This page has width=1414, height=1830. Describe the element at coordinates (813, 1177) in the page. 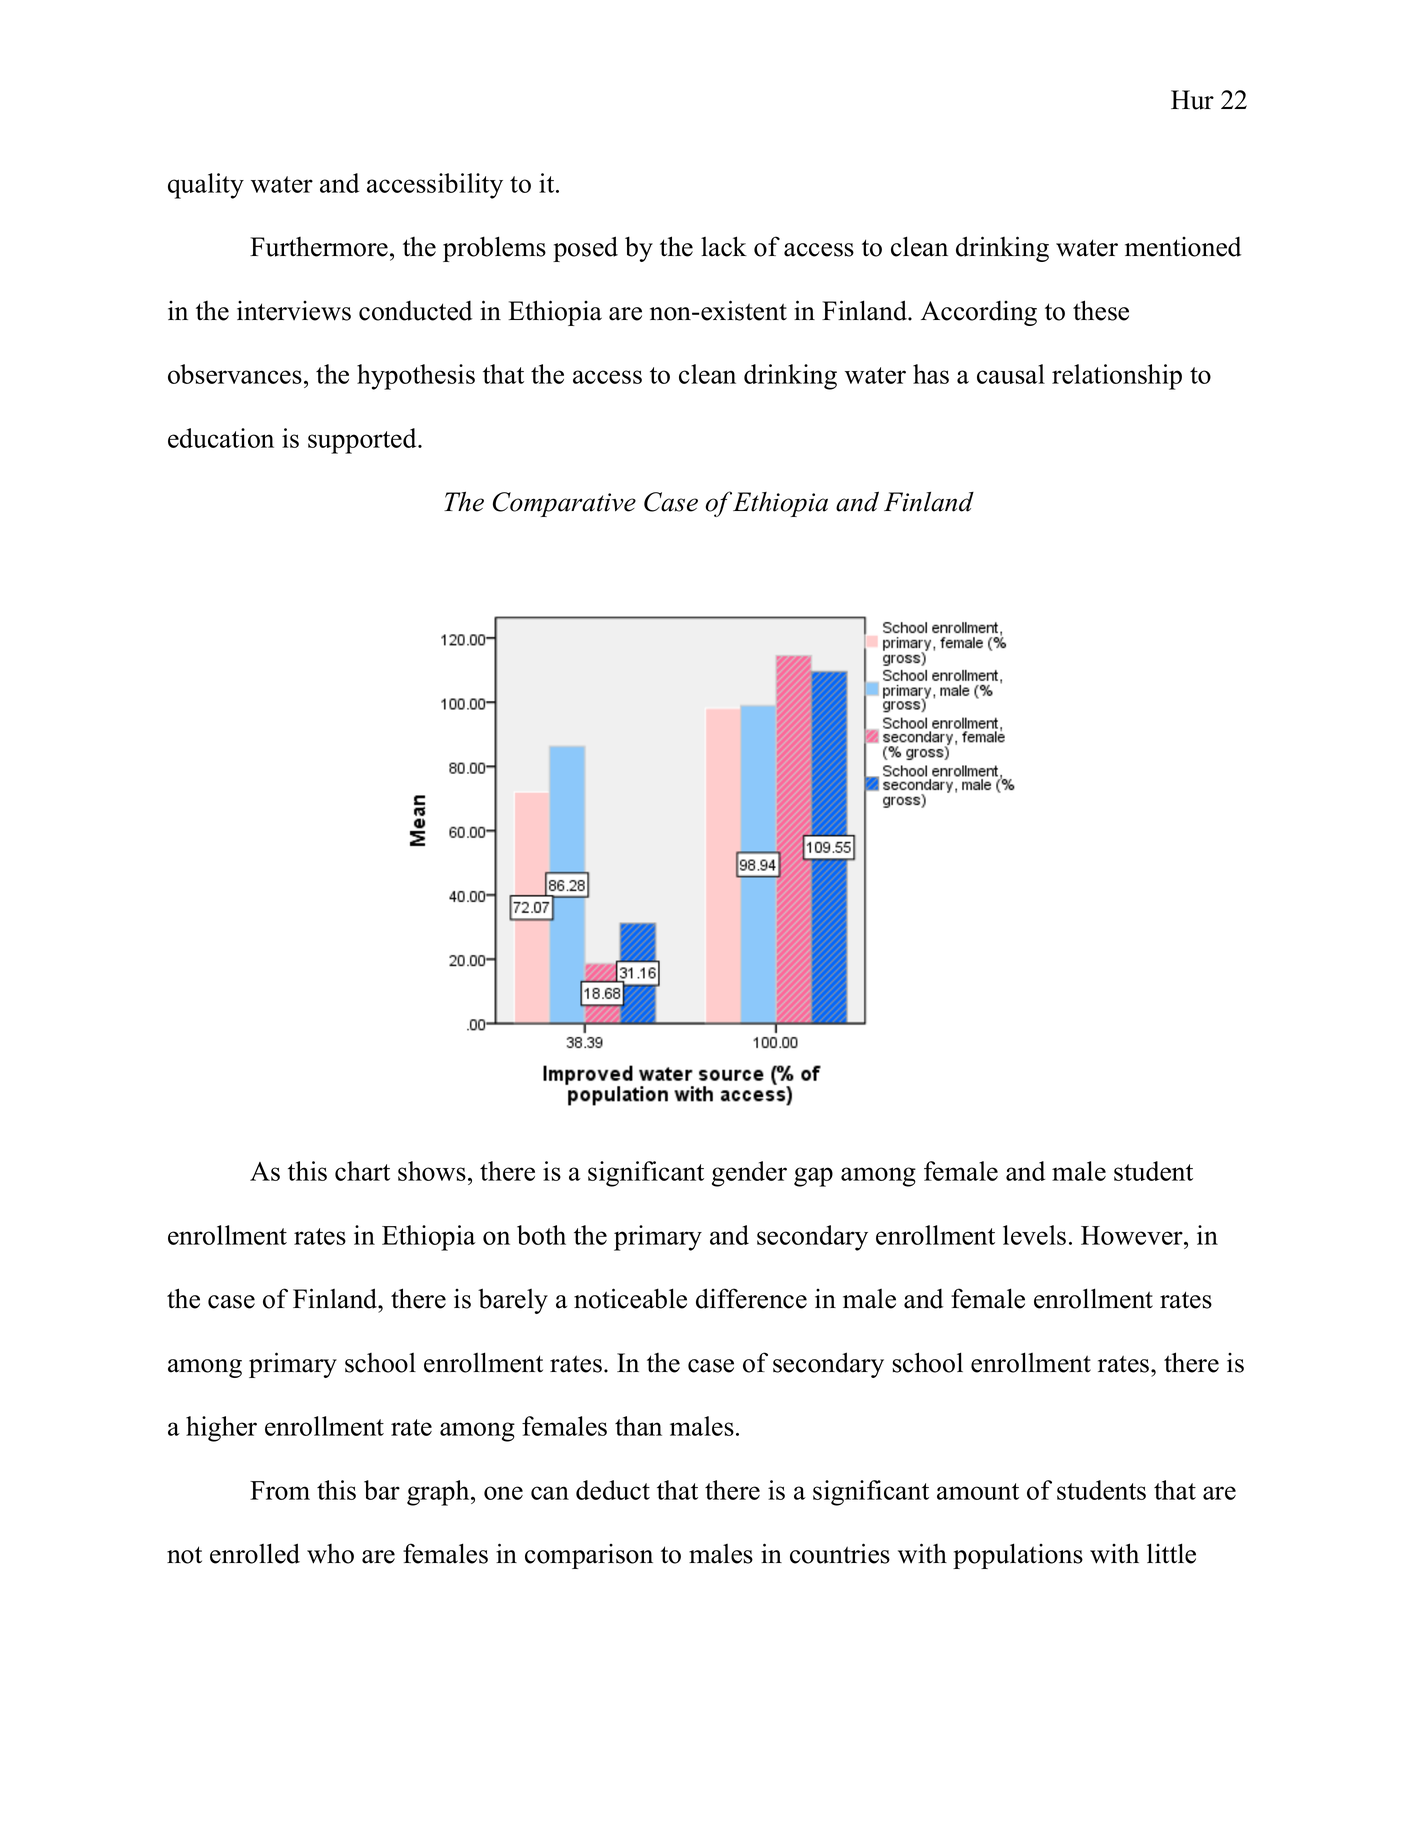

I see `gap` at that location.
